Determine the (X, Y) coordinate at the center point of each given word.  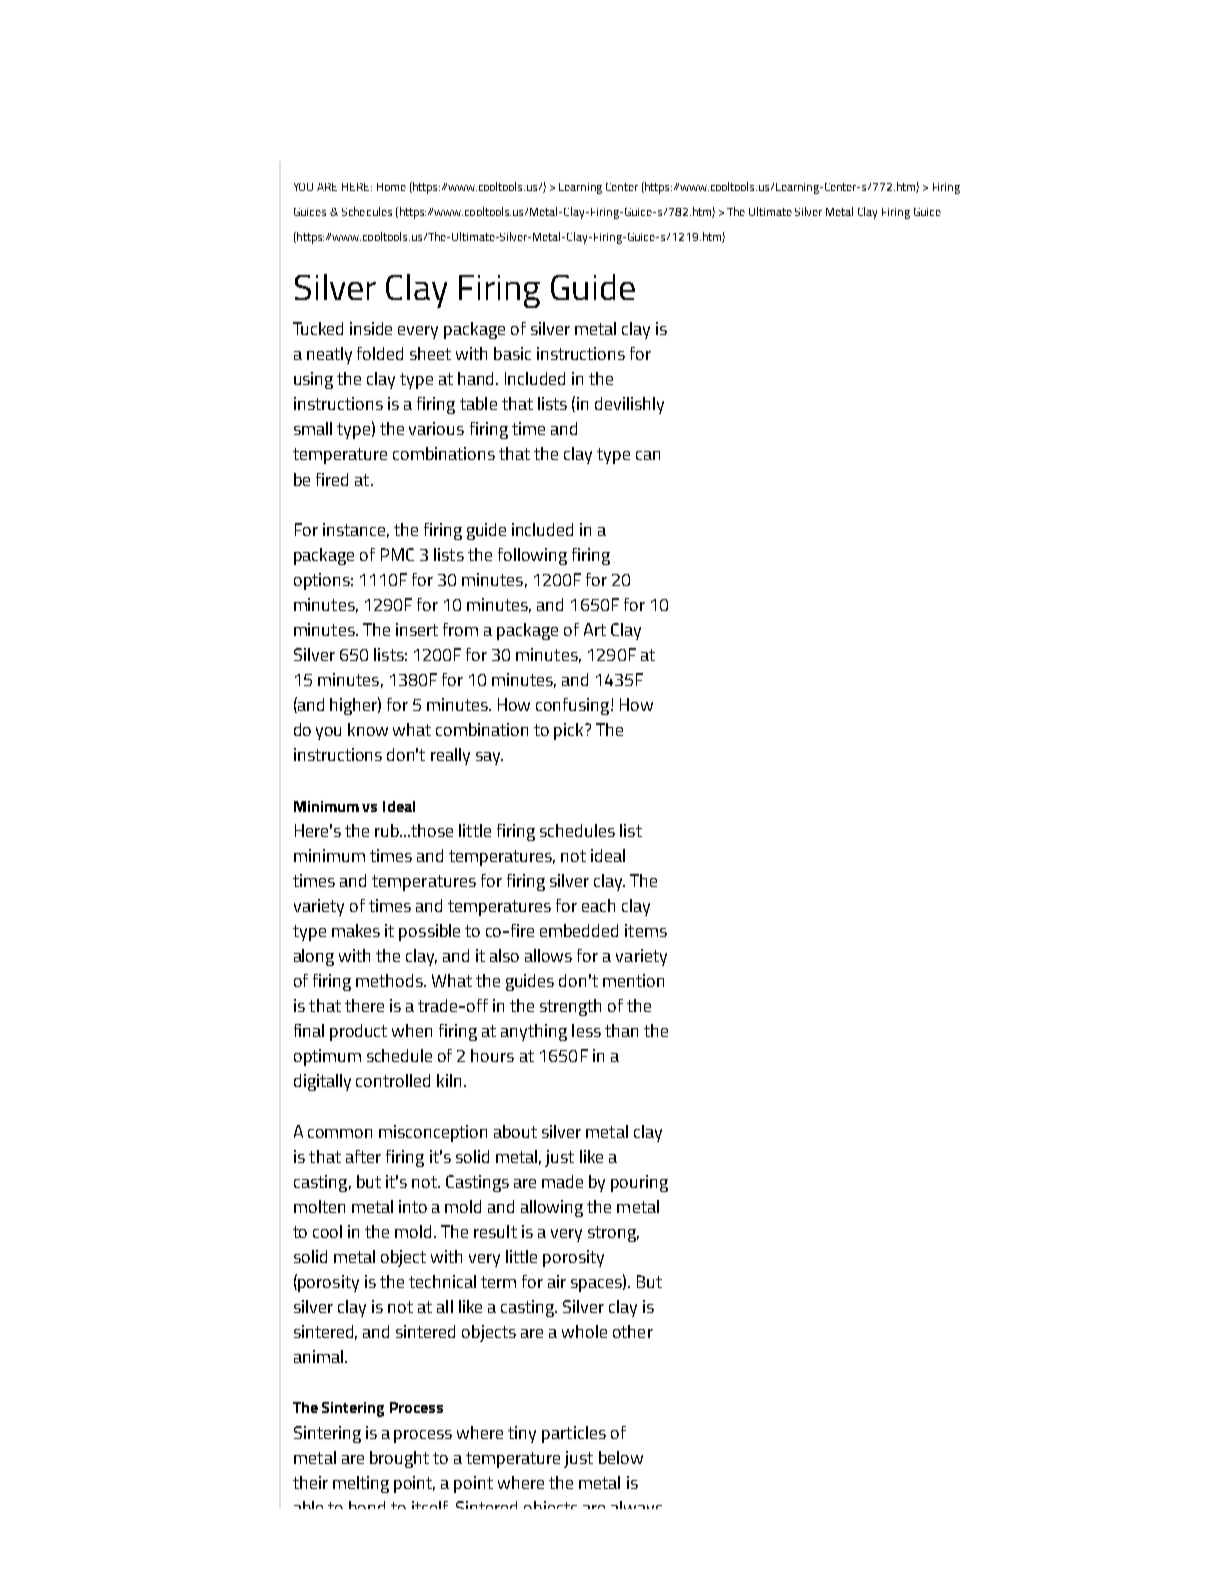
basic (512, 353)
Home (391, 187)
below (621, 1457)
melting (361, 1484)
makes (356, 930)
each (598, 905)
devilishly (629, 405)
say (489, 758)
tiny (522, 1434)
